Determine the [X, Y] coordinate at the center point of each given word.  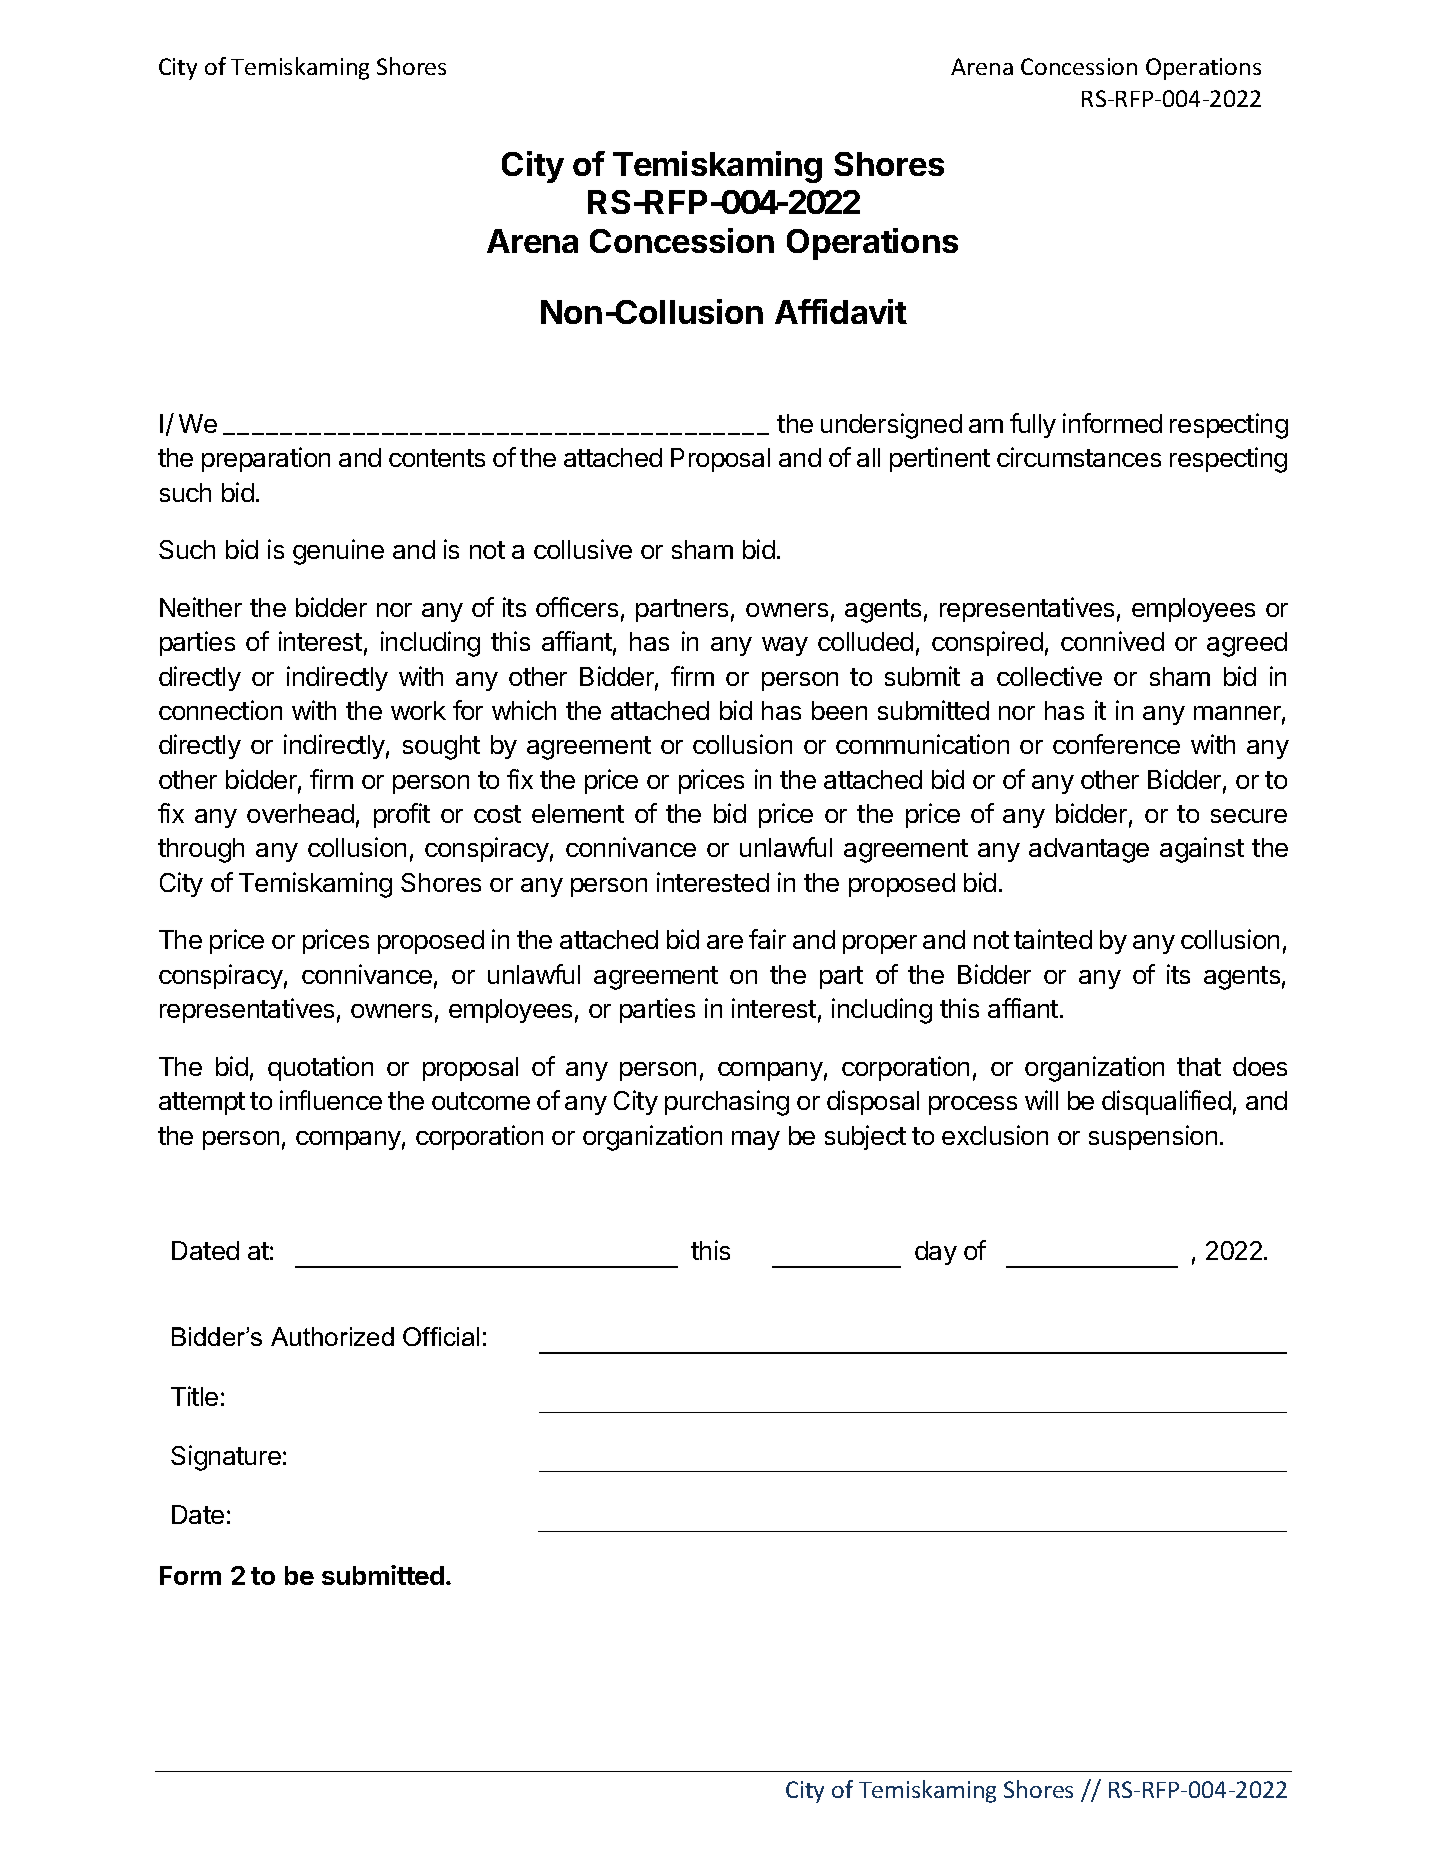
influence [331, 1100]
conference [1116, 744]
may [756, 1140]
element [578, 813]
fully [1033, 425]
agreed [1247, 644]
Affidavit [841, 311]
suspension [1153, 1137]
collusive [583, 549]
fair [767, 939]
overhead [300, 813]
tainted [1053, 939]
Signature [226, 1458]
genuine [338, 552]
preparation [266, 459]
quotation [320, 1068]
